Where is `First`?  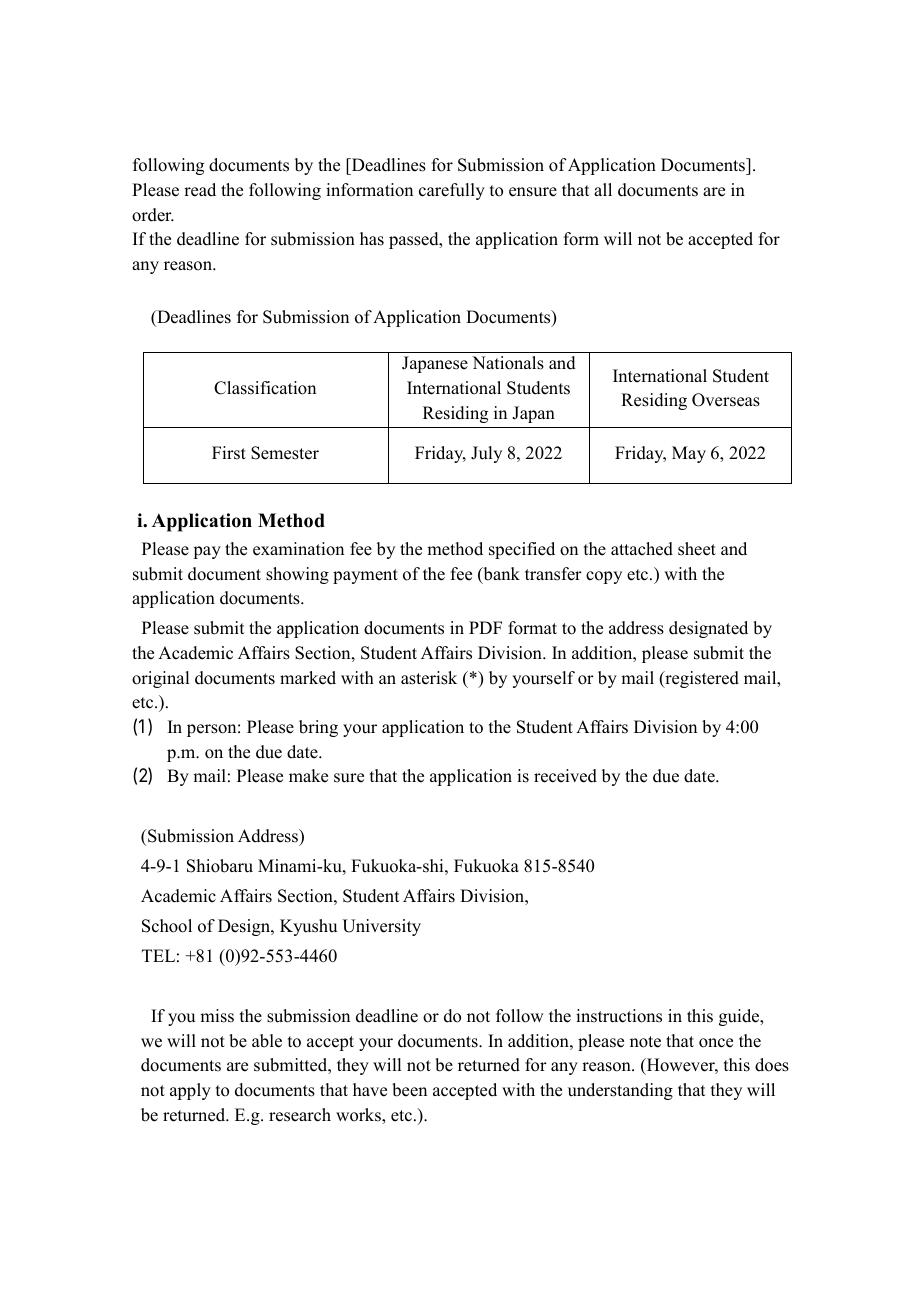 First is located at coordinates (229, 453).
